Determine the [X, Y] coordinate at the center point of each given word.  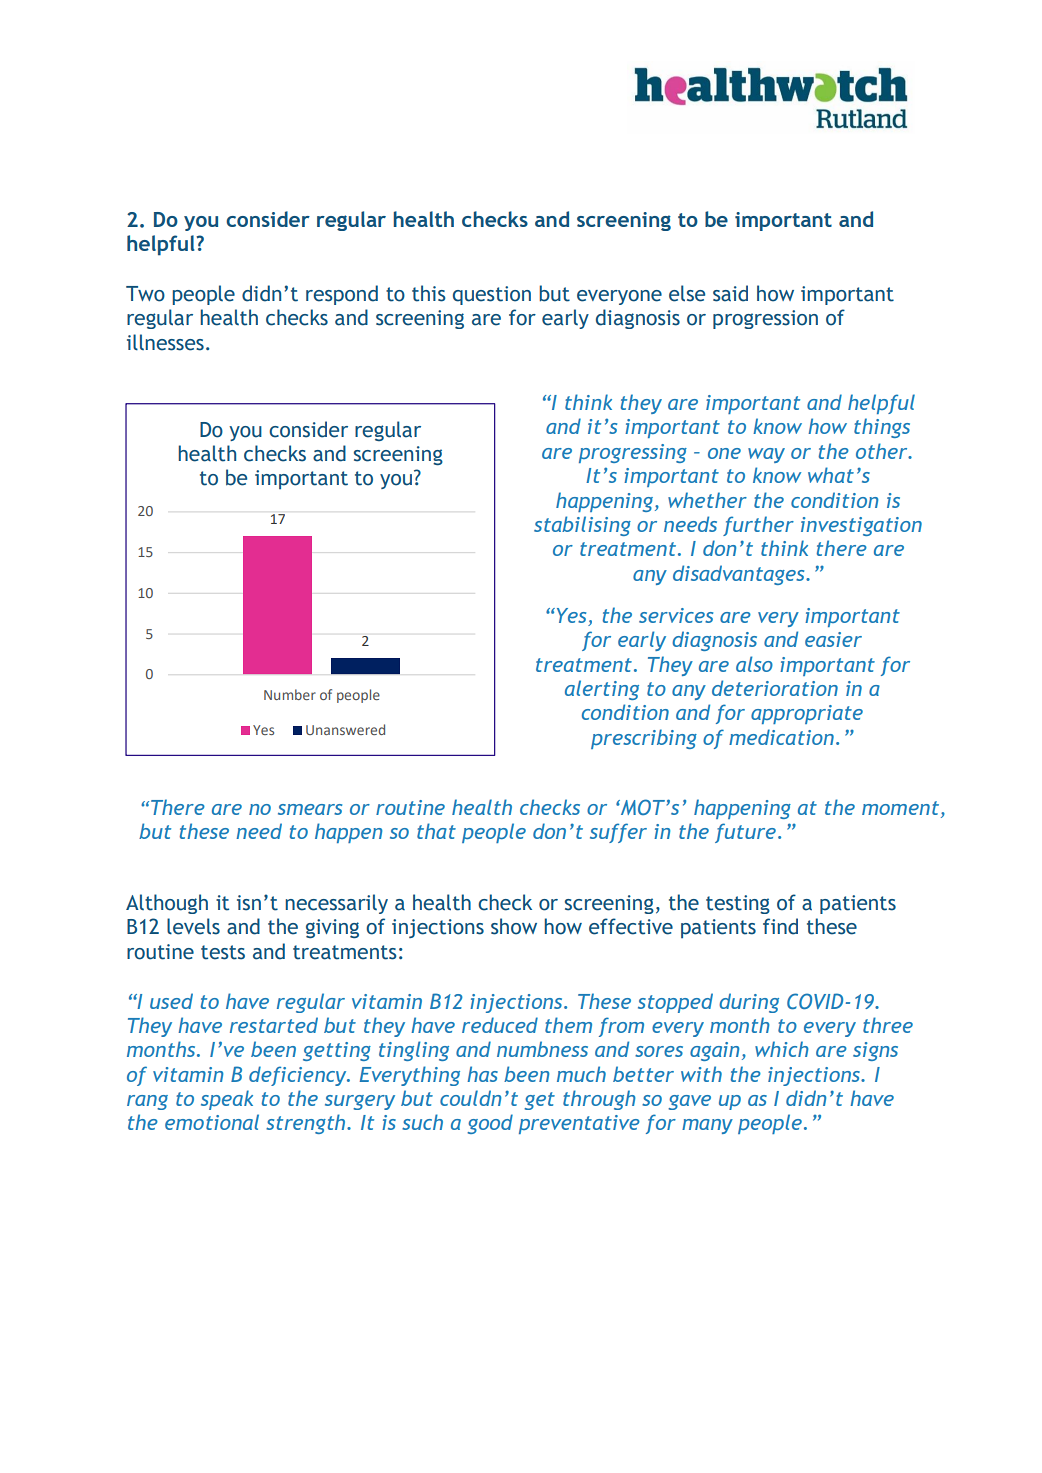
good [490, 1124]
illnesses [165, 342]
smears [310, 809]
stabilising [582, 526]
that [436, 831]
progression [765, 319]
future [745, 833]
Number [290, 694]
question [492, 295]
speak [227, 1100]
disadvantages [740, 575]
